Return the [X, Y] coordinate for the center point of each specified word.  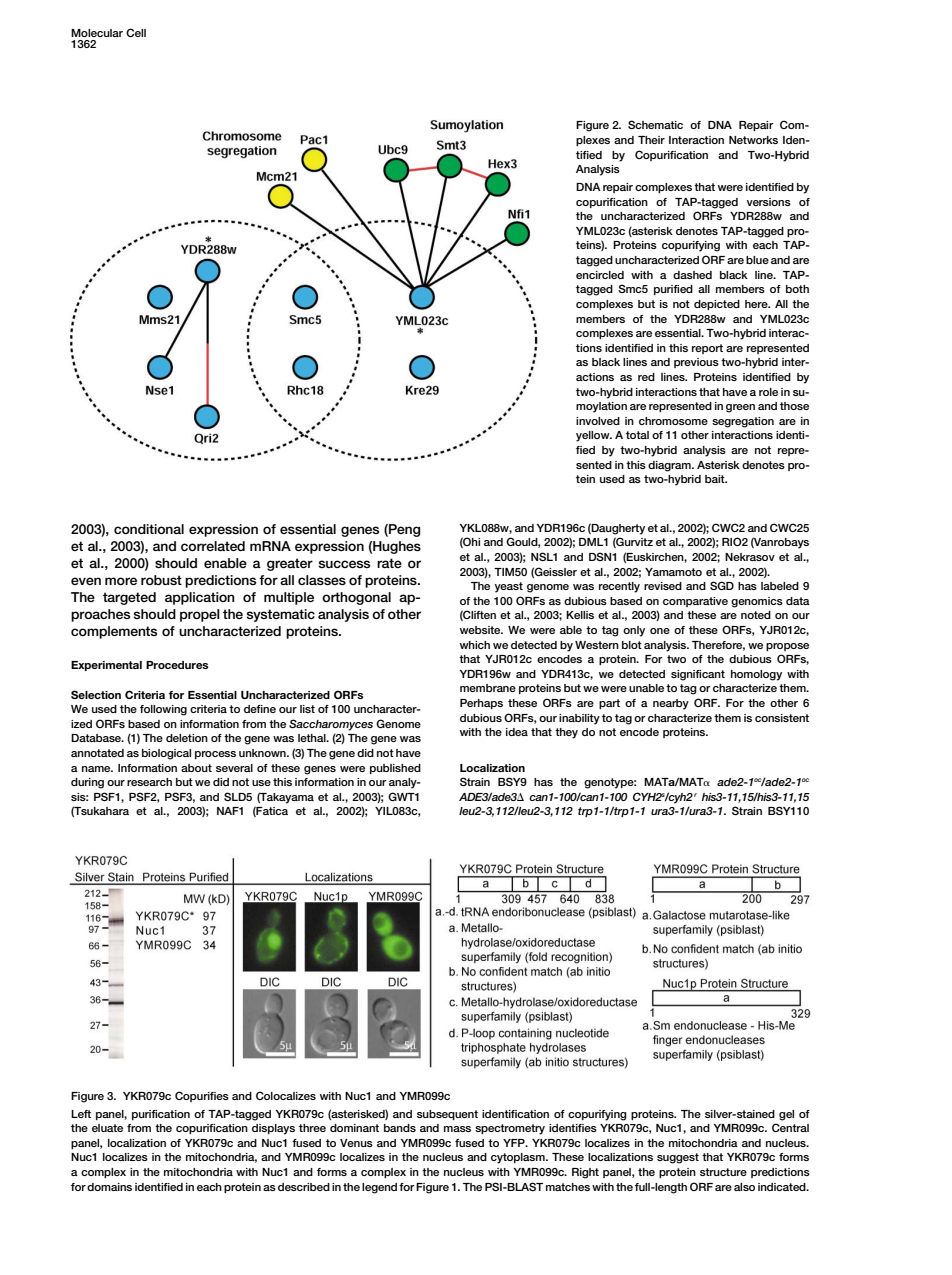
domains [109, 1187]
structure [723, 1172]
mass [457, 1129]
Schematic [655, 124]
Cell [136, 32]
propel [200, 615]
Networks [753, 140]
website [481, 630]
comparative [695, 602]
